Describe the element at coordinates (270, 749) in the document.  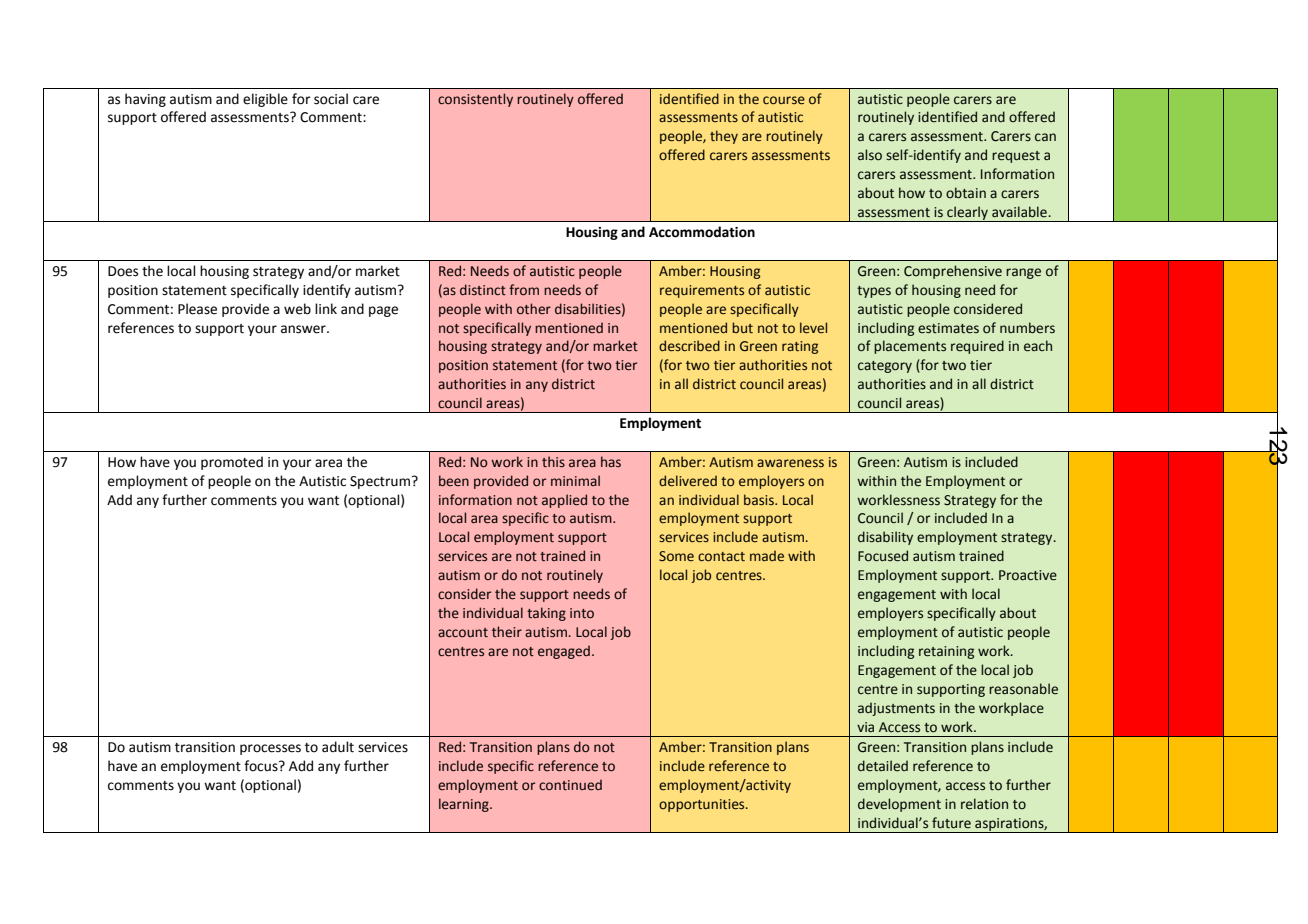
I see `processes` at that location.
